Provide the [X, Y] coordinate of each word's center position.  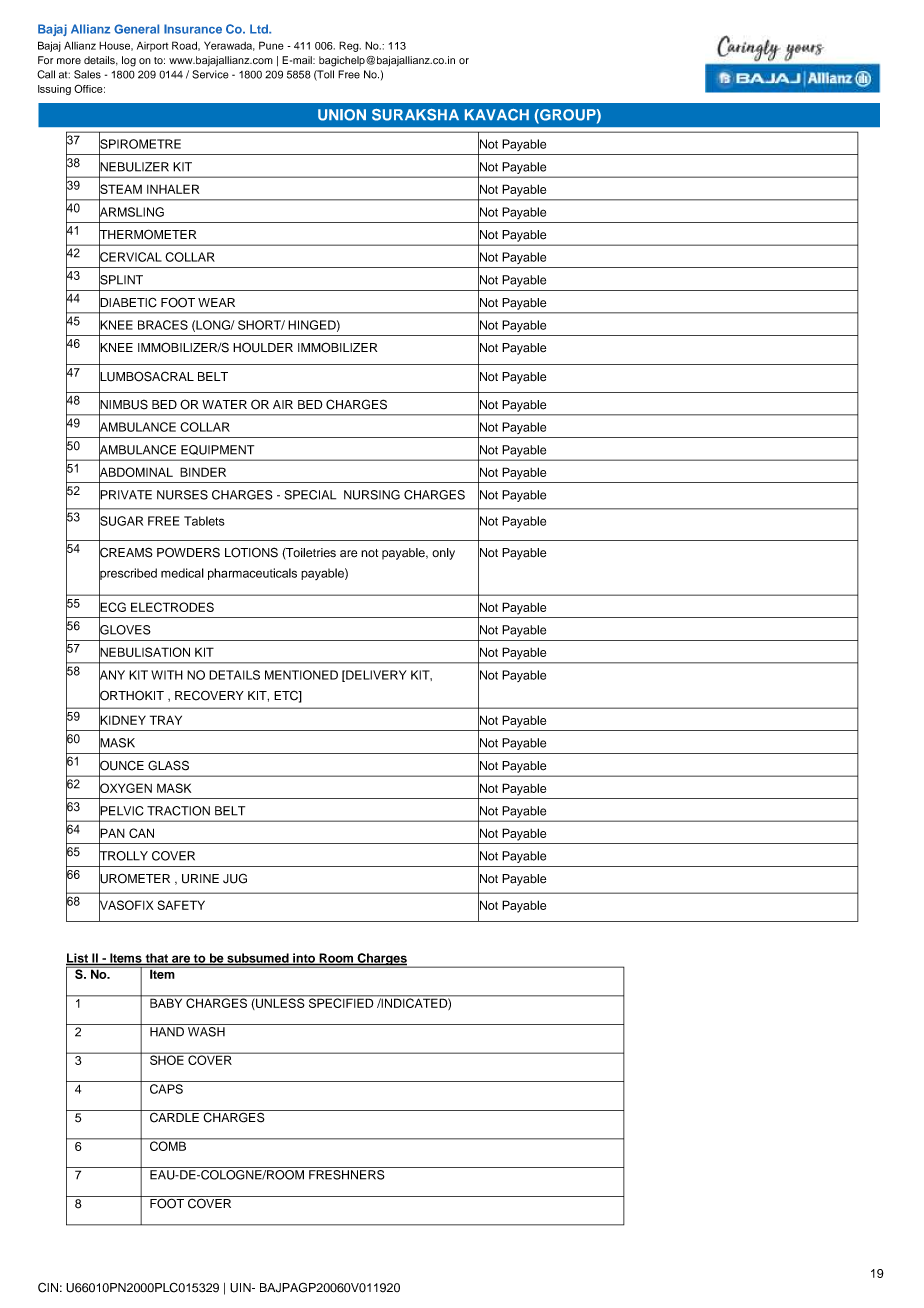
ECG [112, 607]
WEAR [216, 302]
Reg [350, 46]
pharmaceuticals [252, 574]
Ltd [260, 29]
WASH [206, 1030]
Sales [87, 74]
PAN [112, 833]
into [304, 959]
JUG [235, 878]
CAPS [166, 1089]
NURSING [372, 495]
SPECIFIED [341, 1002]
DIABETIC [128, 302]
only [443, 554]
